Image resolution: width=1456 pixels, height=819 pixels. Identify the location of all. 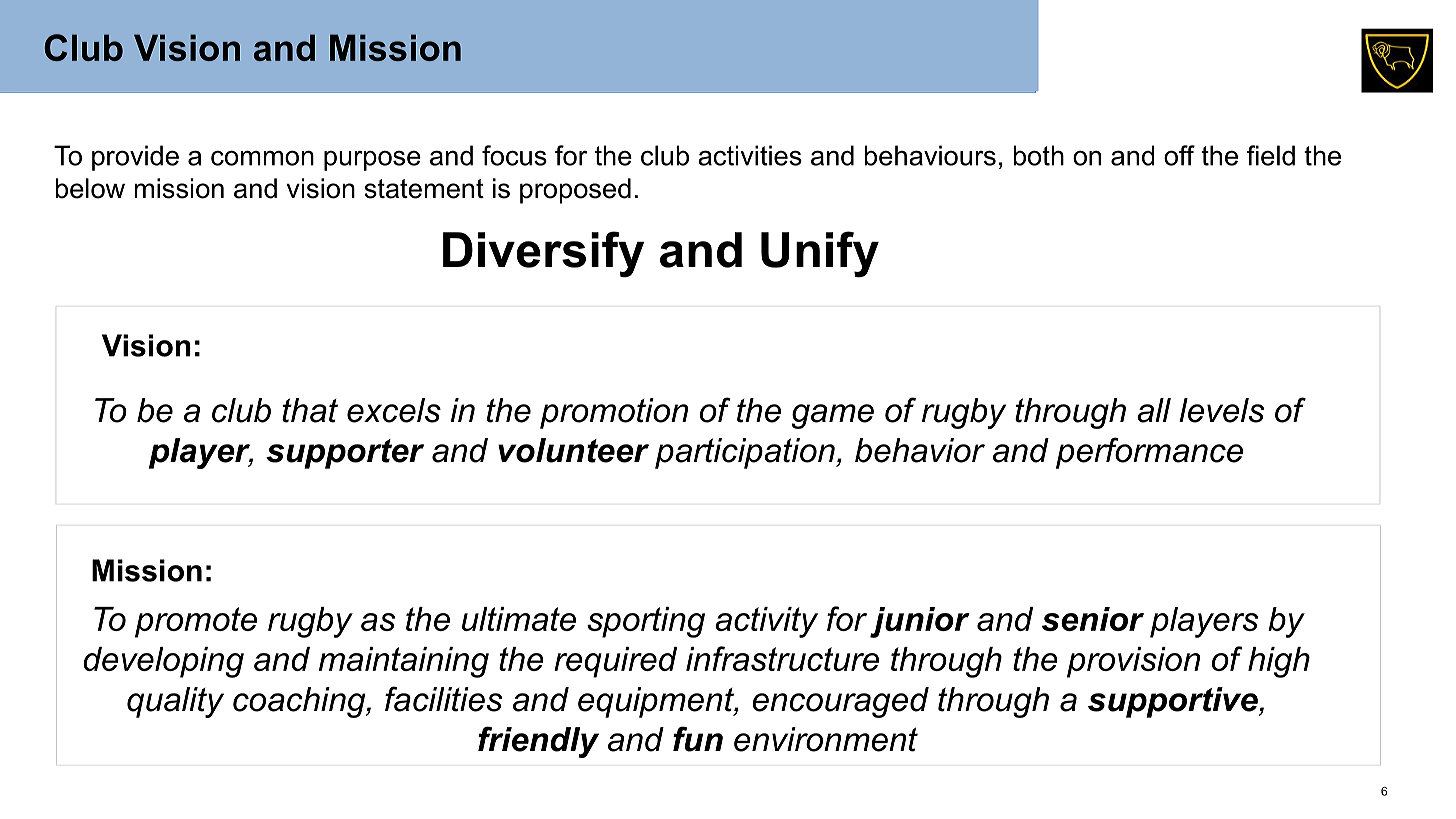
(1154, 410).
